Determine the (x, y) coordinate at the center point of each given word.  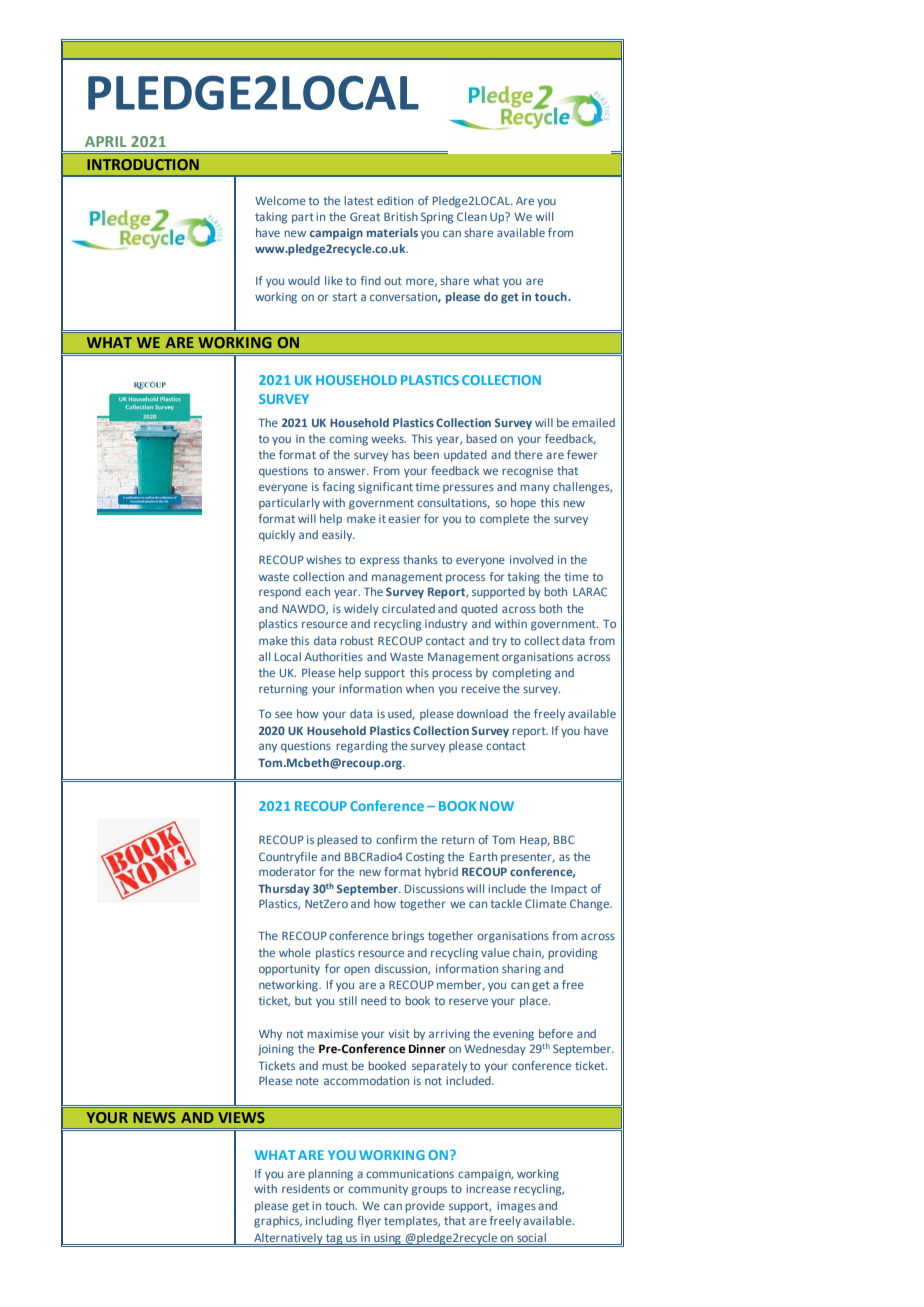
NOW (497, 806)
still (348, 1000)
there (528, 454)
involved (531, 559)
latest (359, 200)
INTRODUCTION (143, 164)
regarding (362, 747)
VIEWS (241, 1117)
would (304, 280)
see (283, 714)
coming (348, 440)
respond (280, 593)
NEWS (154, 1117)
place (535, 1002)
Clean (472, 216)
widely (361, 610)
